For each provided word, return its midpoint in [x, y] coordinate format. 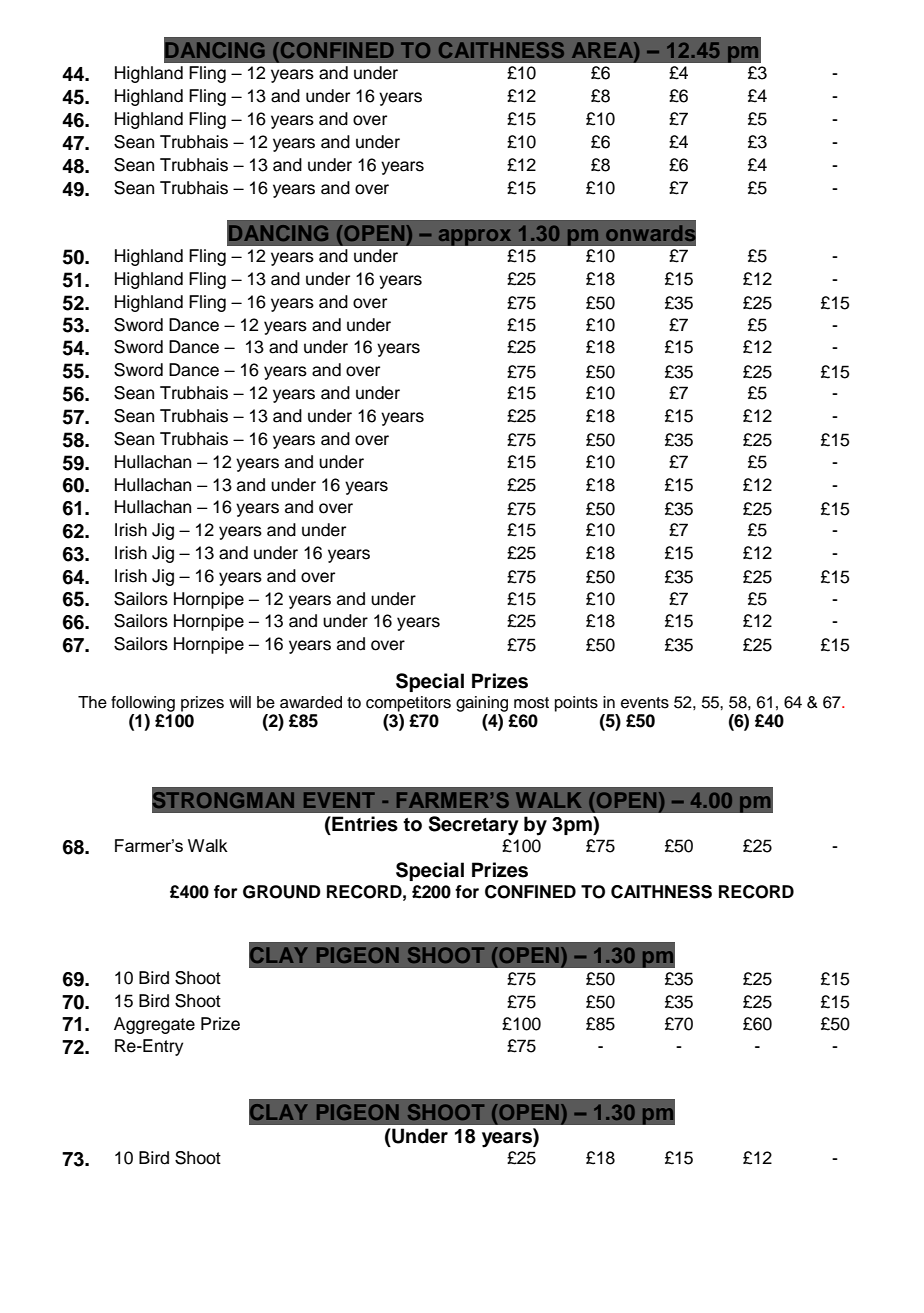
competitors [408, 704]
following [143, 704]
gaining [482, 704]
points [576, 704]
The [92, 702]
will [240, 702]
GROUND [282, 892]
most [531, 703]
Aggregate [154, 1025]
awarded [311, 702]
